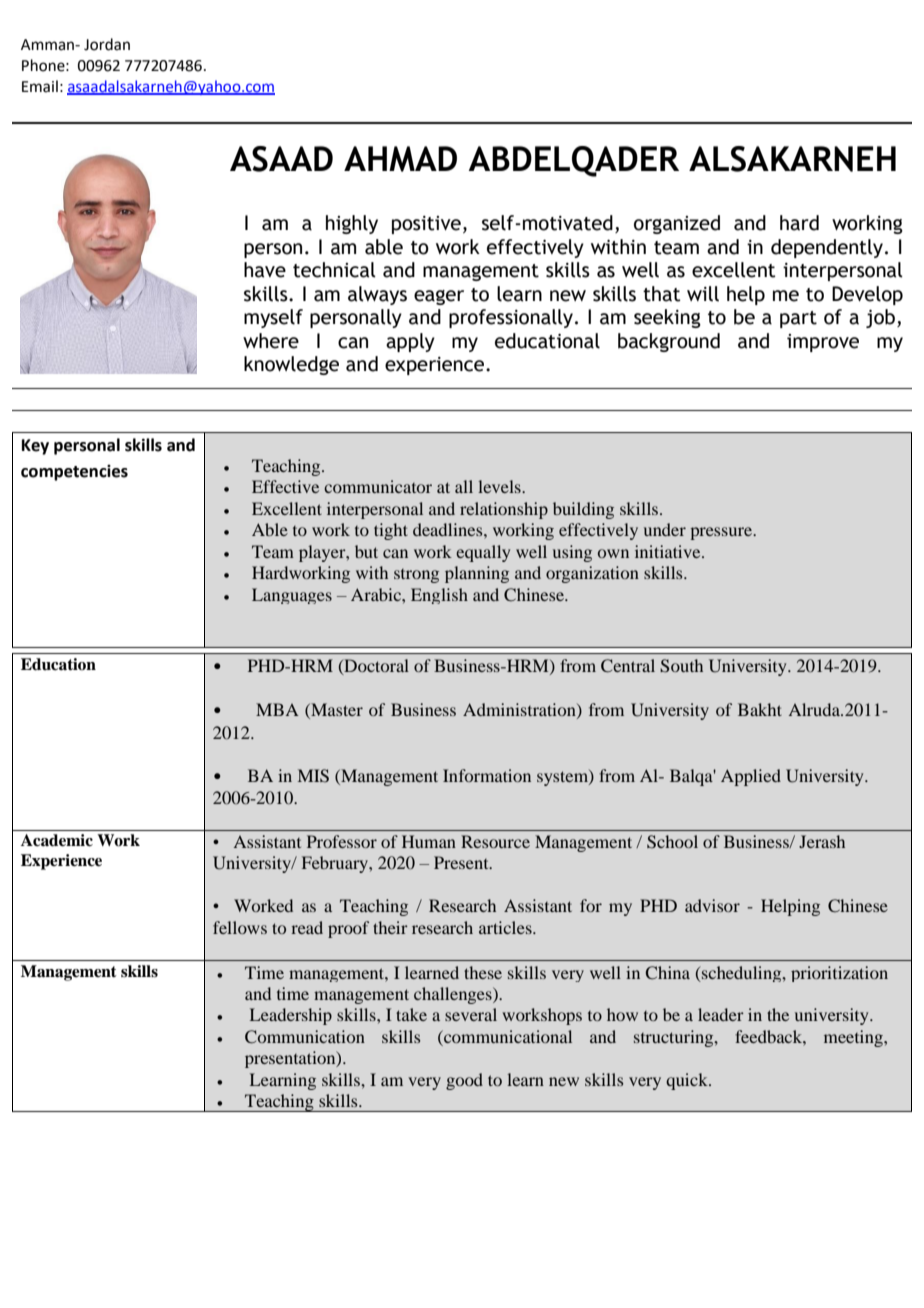 This page has height=1308, width=924. What do you see at coordinates (240, 927) in the page?
I see `fellows` at bounding box center [240, 927].
